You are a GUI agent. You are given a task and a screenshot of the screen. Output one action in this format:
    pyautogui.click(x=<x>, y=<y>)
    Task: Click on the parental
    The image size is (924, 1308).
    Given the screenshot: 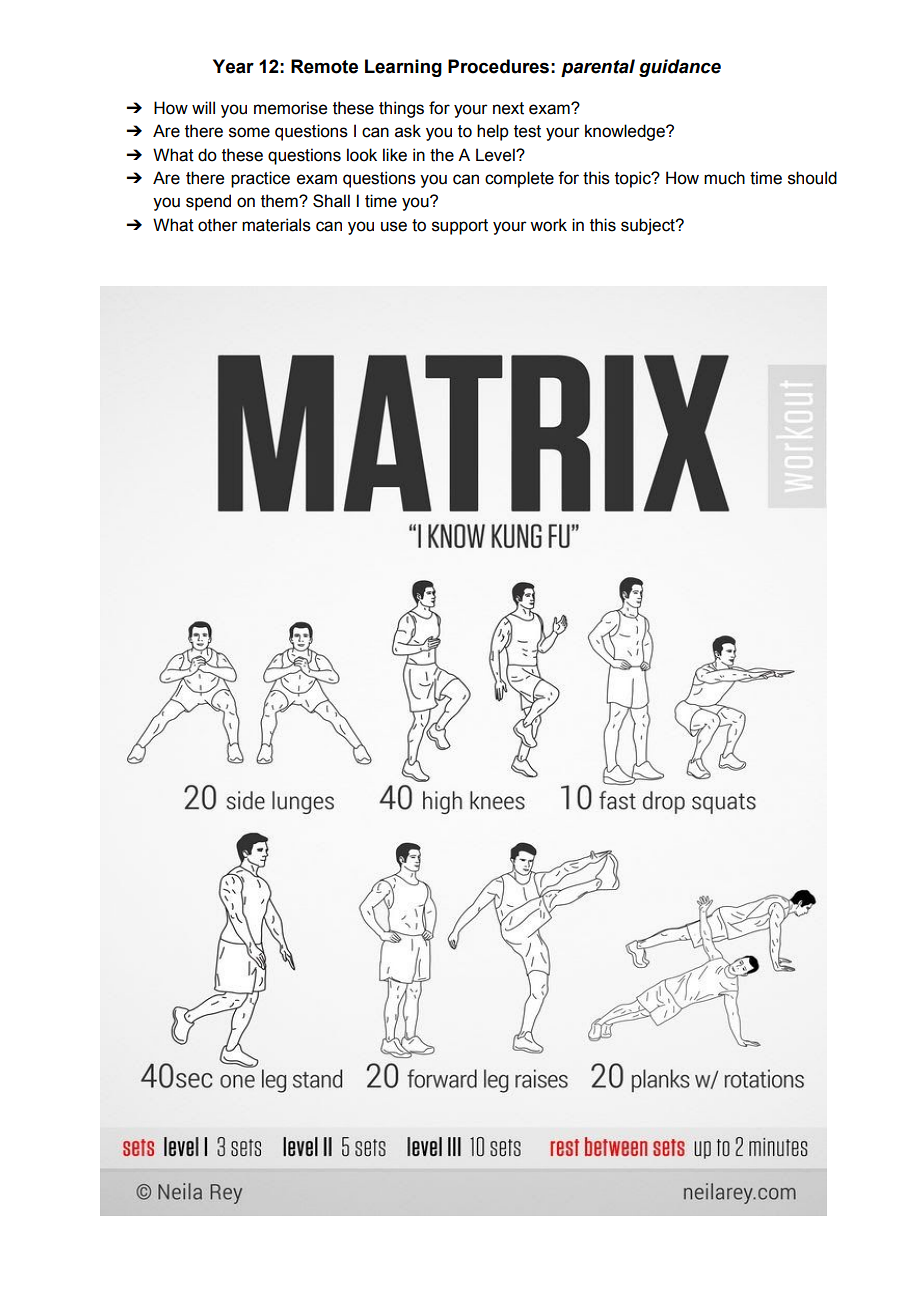 What is the action you would take?
    pyautogui.click(x=598, y=68)
